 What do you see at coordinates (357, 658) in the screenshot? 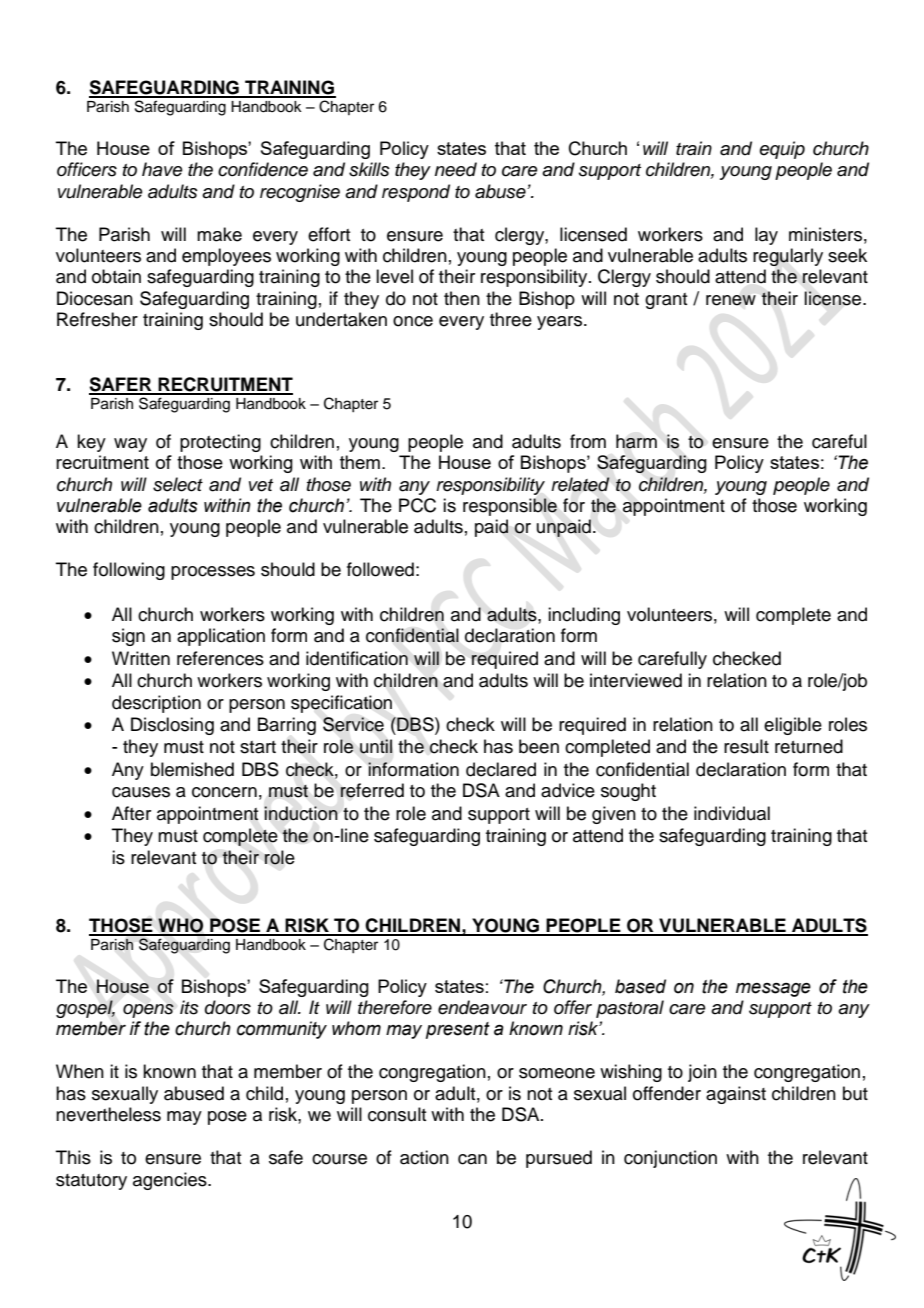
I see `identification` at bounding box center [357, 658].
